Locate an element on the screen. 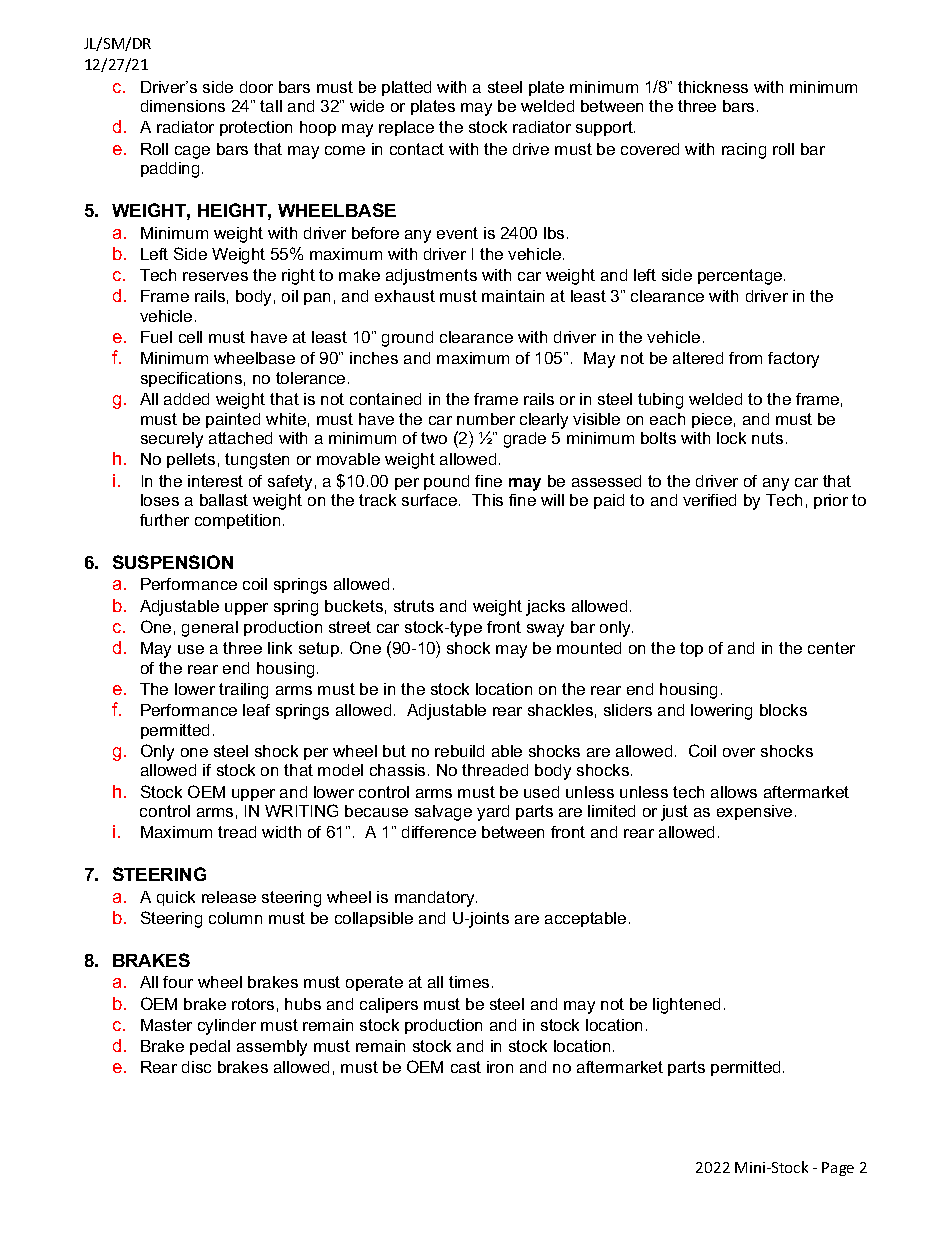 The height and width of the screenshot is (1233, 952). contact is located at coordinates (417, 149).
